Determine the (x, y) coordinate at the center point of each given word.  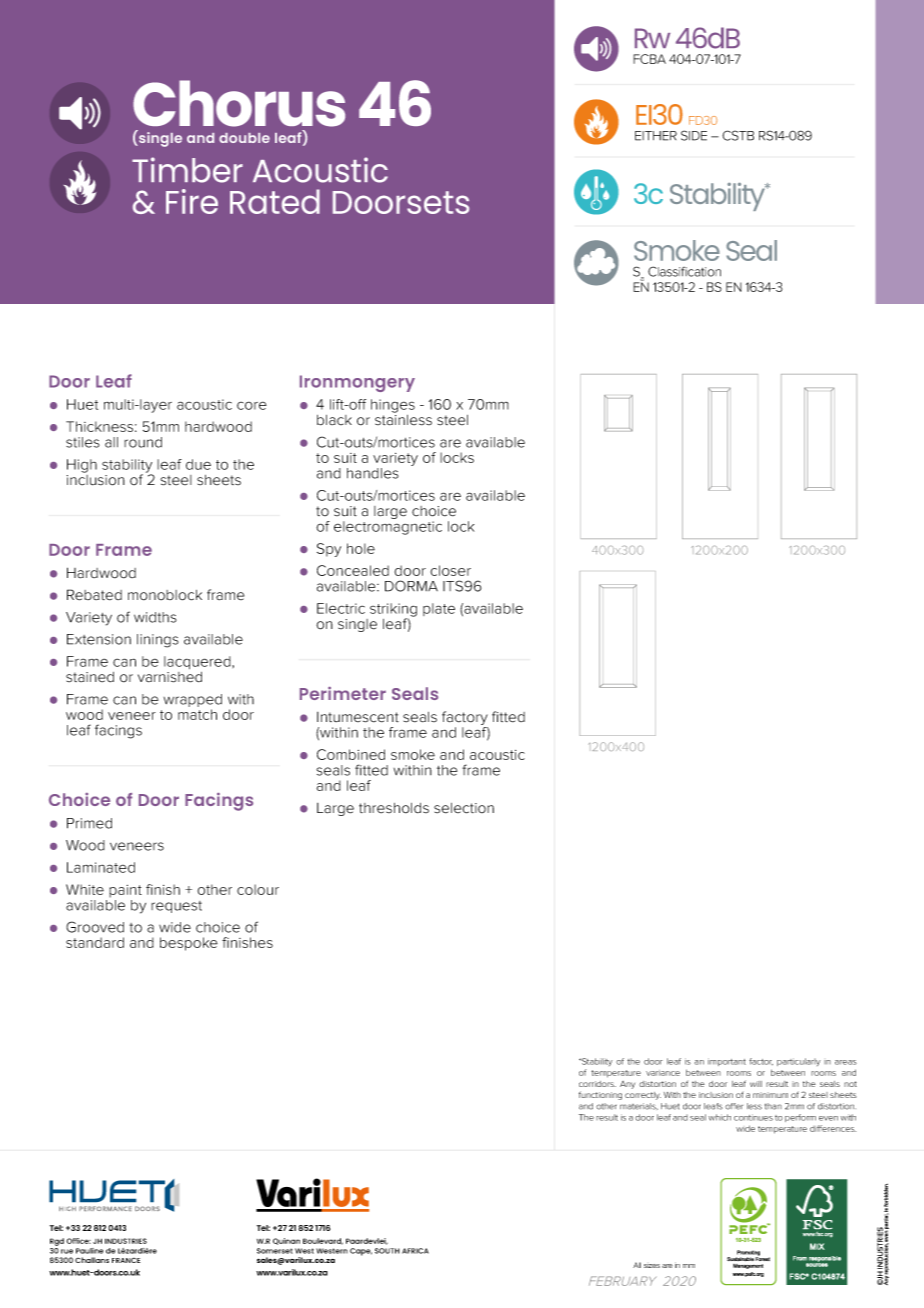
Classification (684, 271)
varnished (170, 677)
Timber (187, 170)
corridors (597, 1084)
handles (373, 473)
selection (464, 808)
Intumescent (358, 717)
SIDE (694, 135)
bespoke (189, 944)
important (727, 1062)
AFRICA (415, 1251)
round (143, 442)
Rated (275, 201)
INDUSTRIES (126, 1241)
